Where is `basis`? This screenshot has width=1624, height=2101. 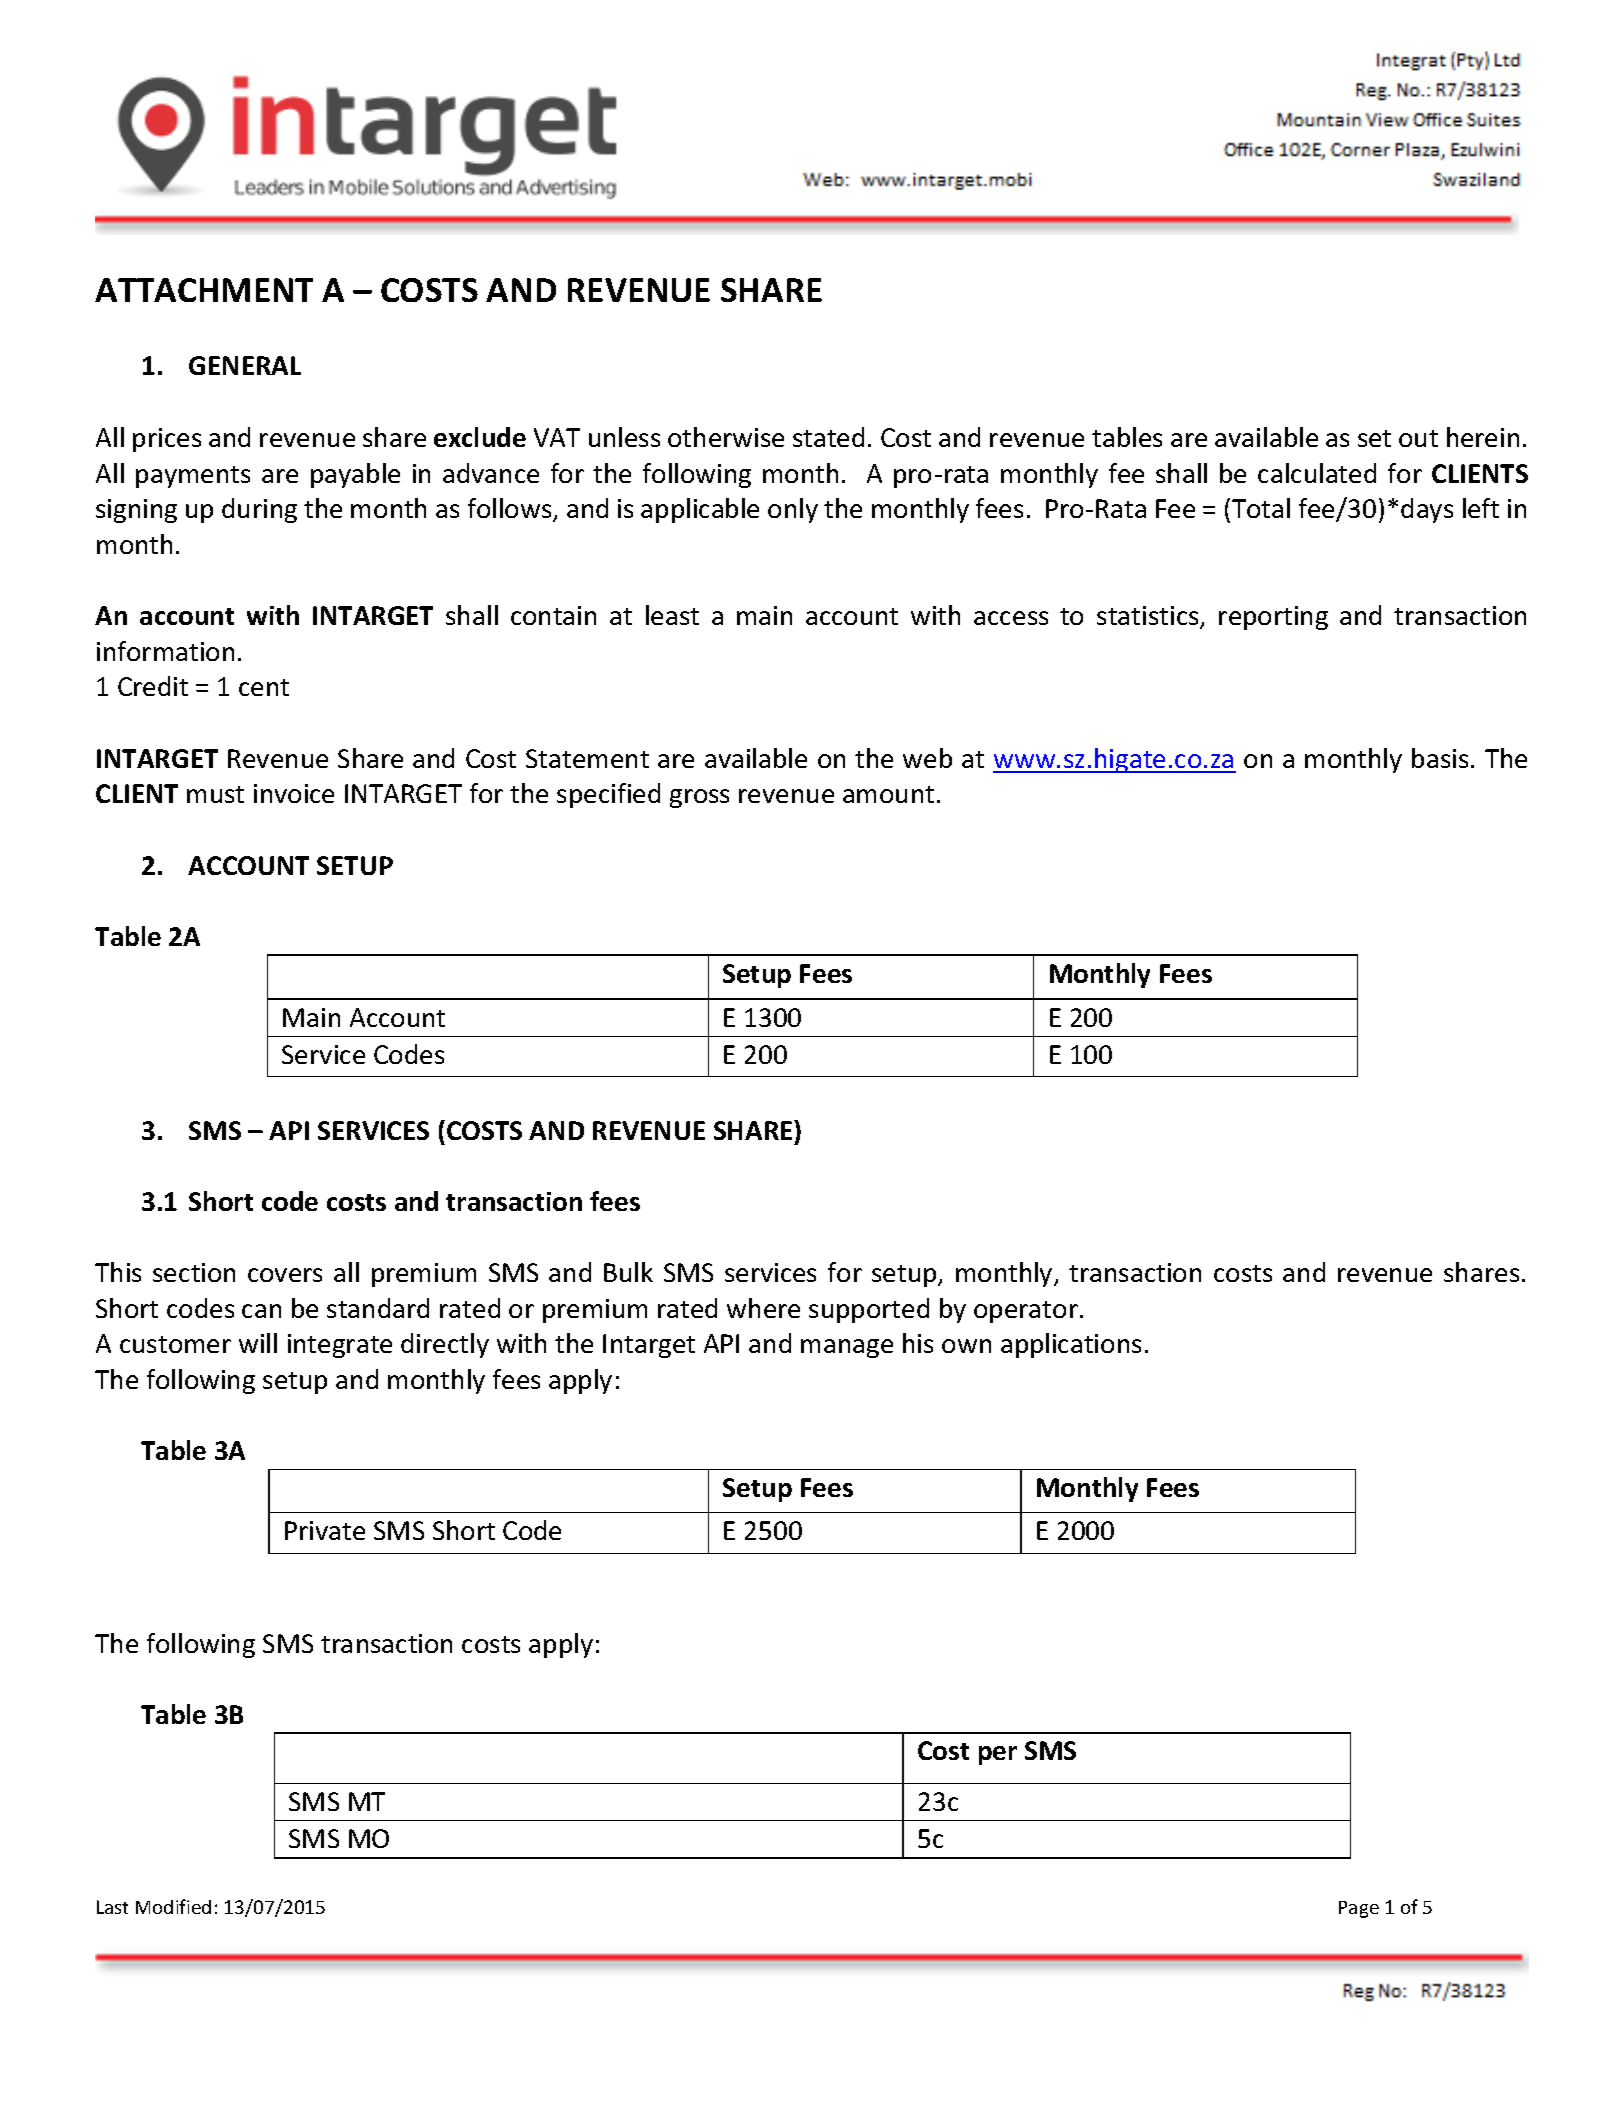
basis is located at coordinates (1440, 758).
